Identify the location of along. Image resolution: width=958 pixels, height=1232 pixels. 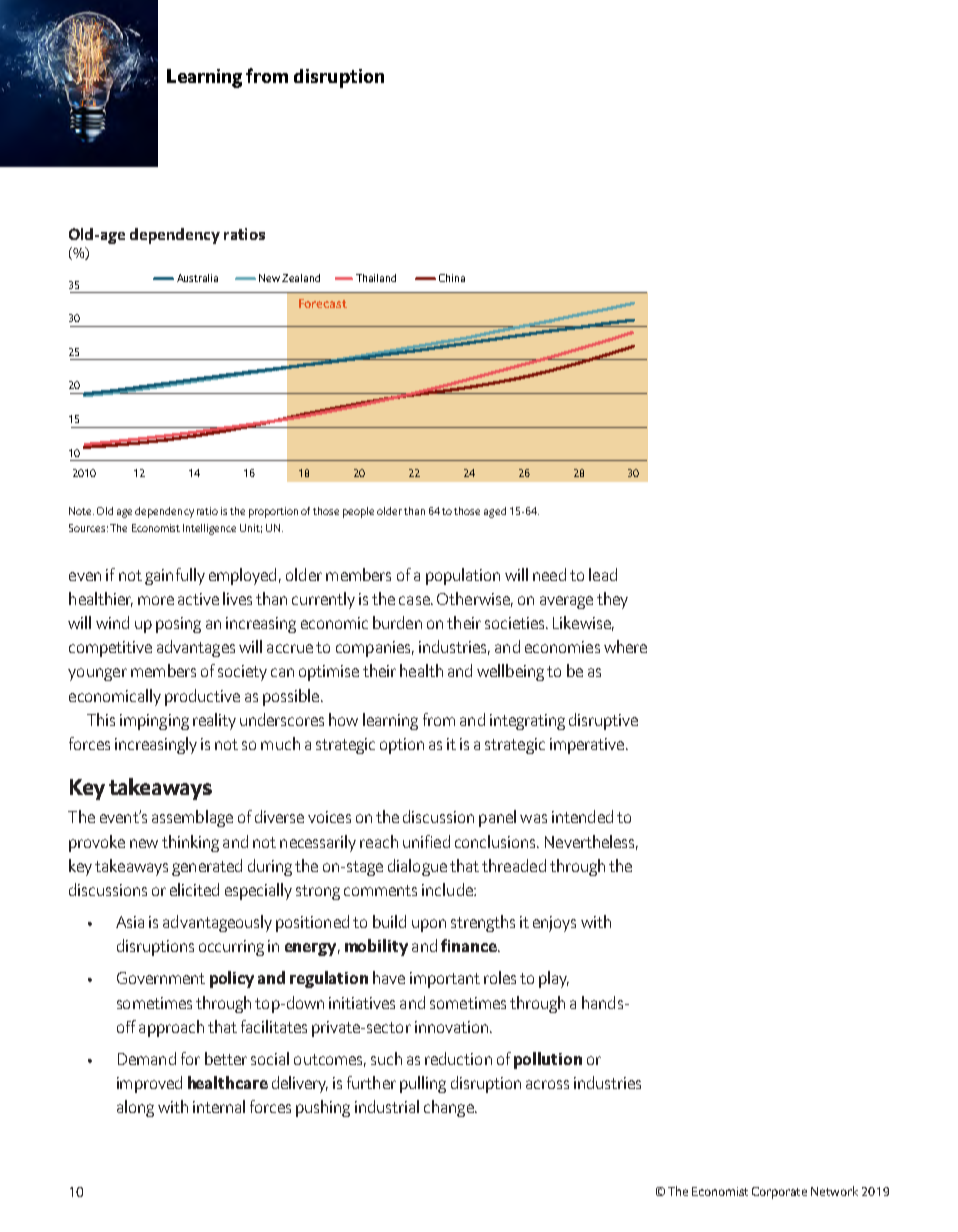
(135, 1108).
